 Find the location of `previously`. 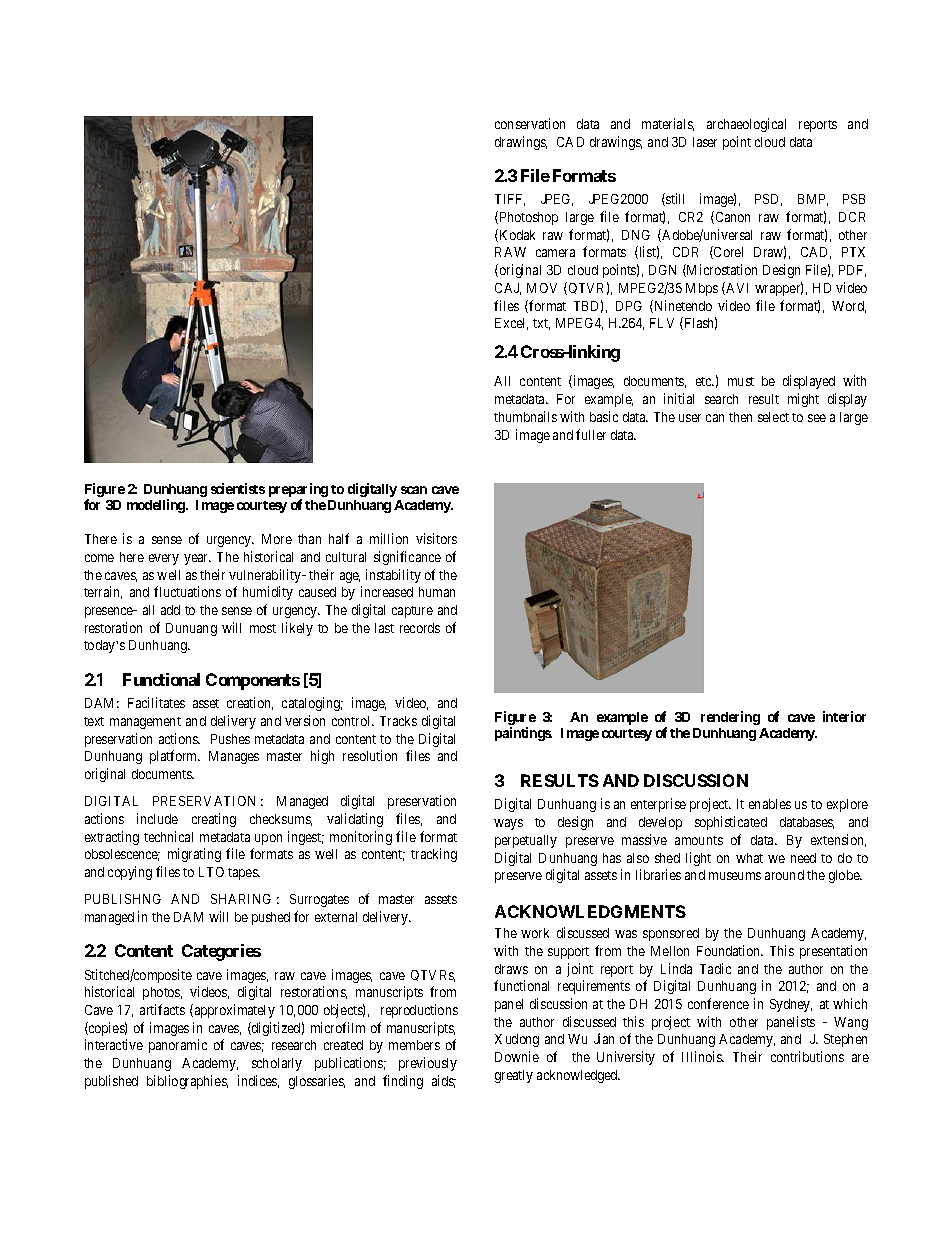

previously is located at coordinates (428, 1064).
